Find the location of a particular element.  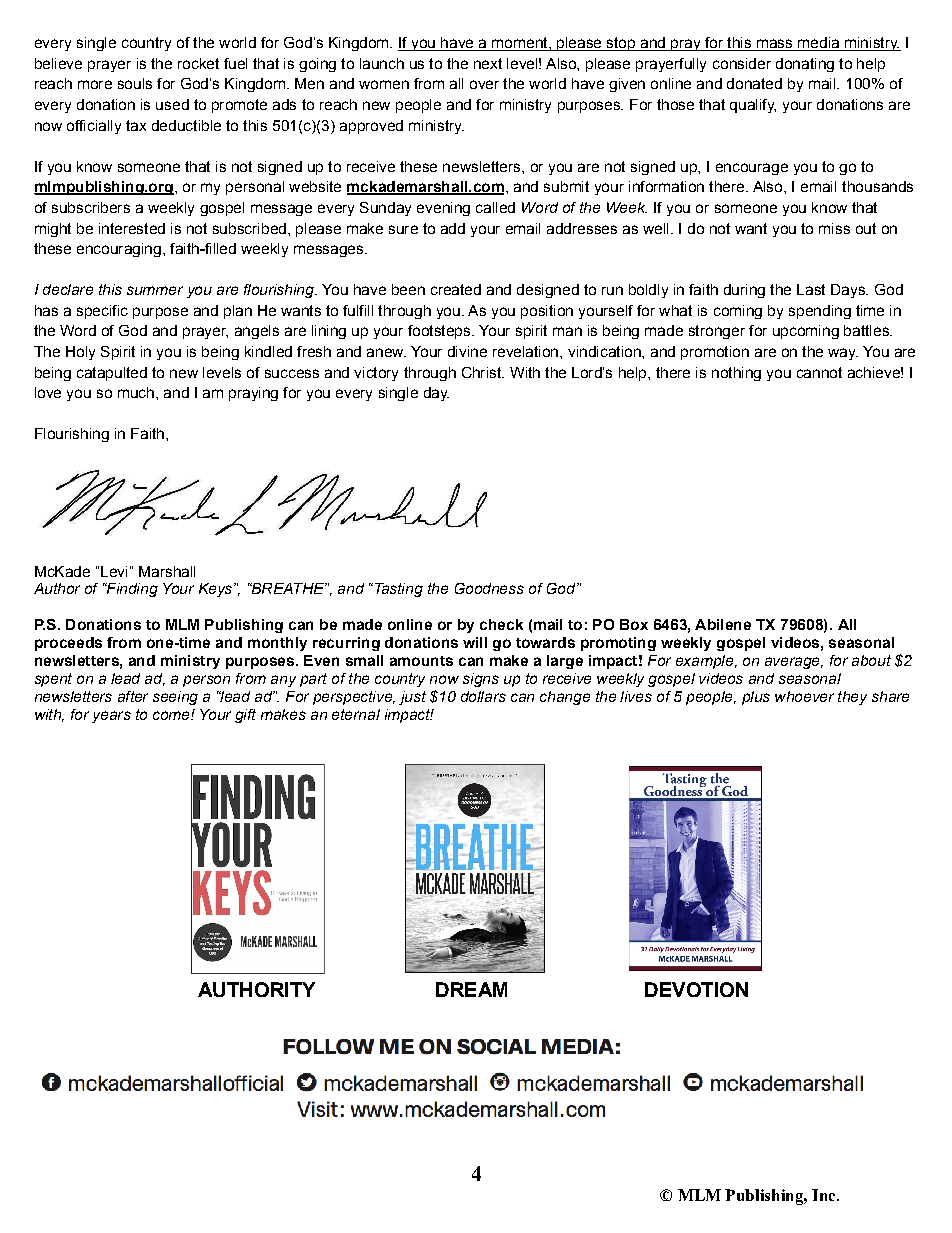

much is located at coordinates (136, 392).
